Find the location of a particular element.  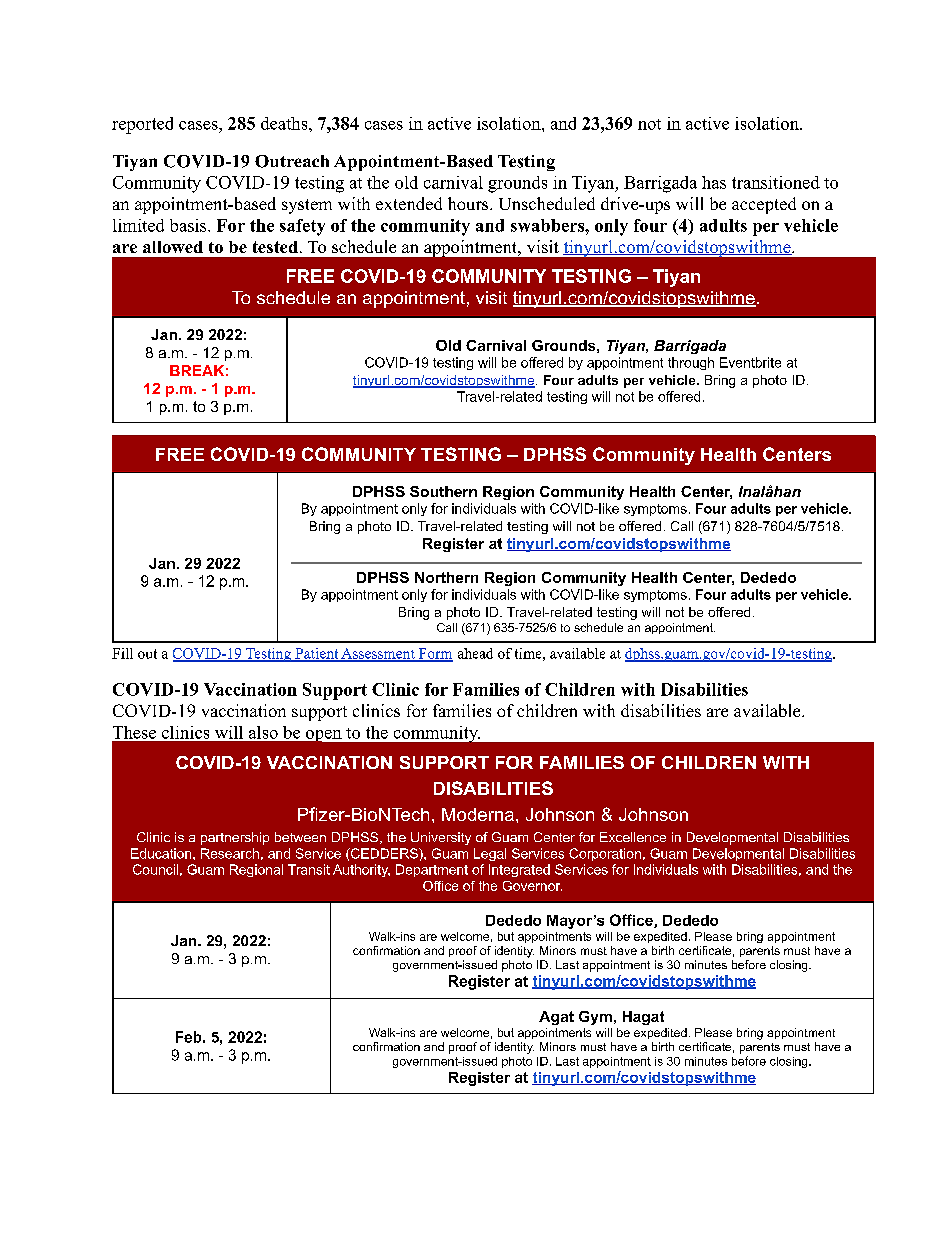

has is located at coordinates (714, 182).
